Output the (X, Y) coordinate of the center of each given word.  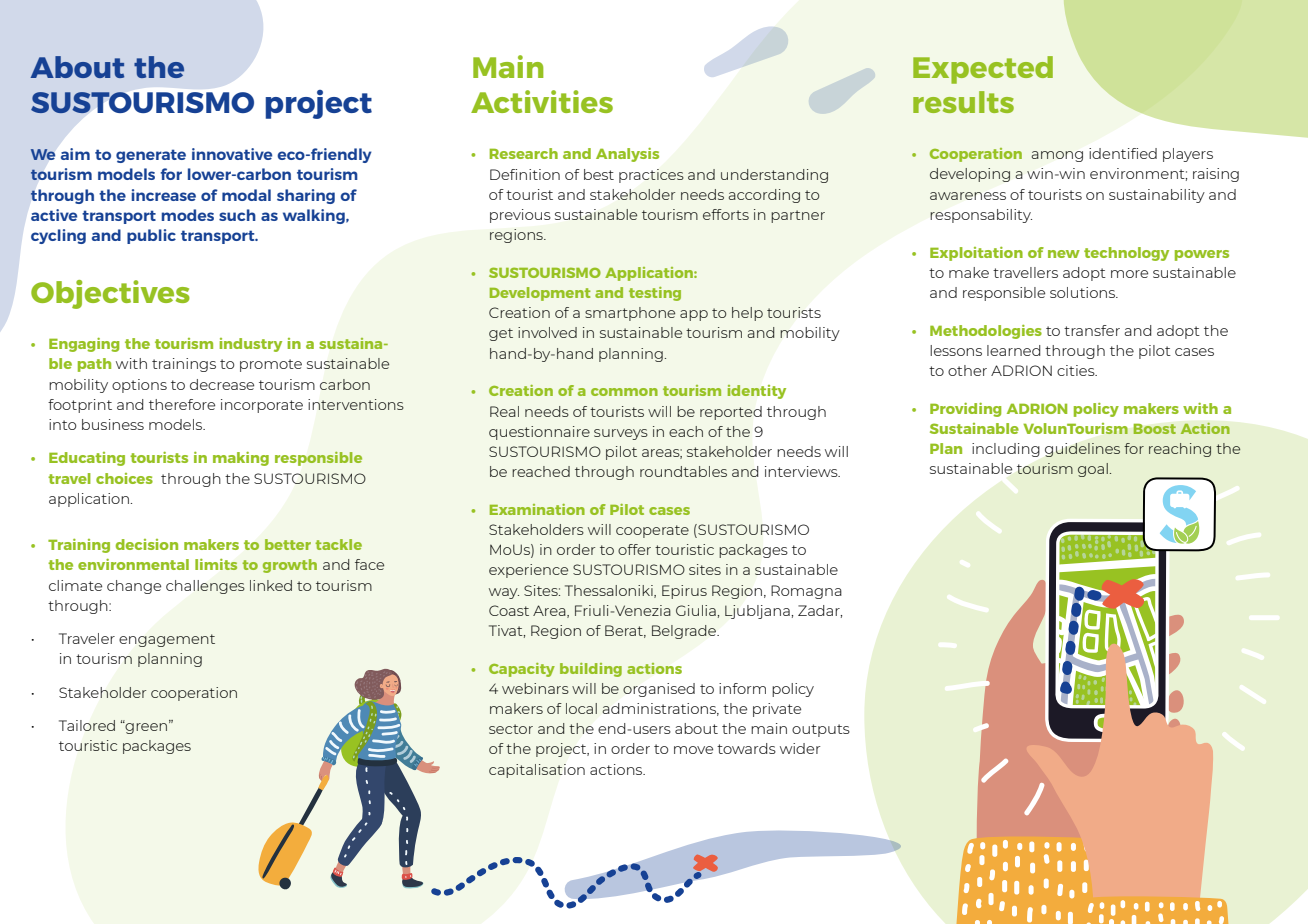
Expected (983, 70)
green (147, 727)
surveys (621, 434)
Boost (1154, 429)
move (693, 750)
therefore (182, 404)
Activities (542, 101)
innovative (232, 154)
